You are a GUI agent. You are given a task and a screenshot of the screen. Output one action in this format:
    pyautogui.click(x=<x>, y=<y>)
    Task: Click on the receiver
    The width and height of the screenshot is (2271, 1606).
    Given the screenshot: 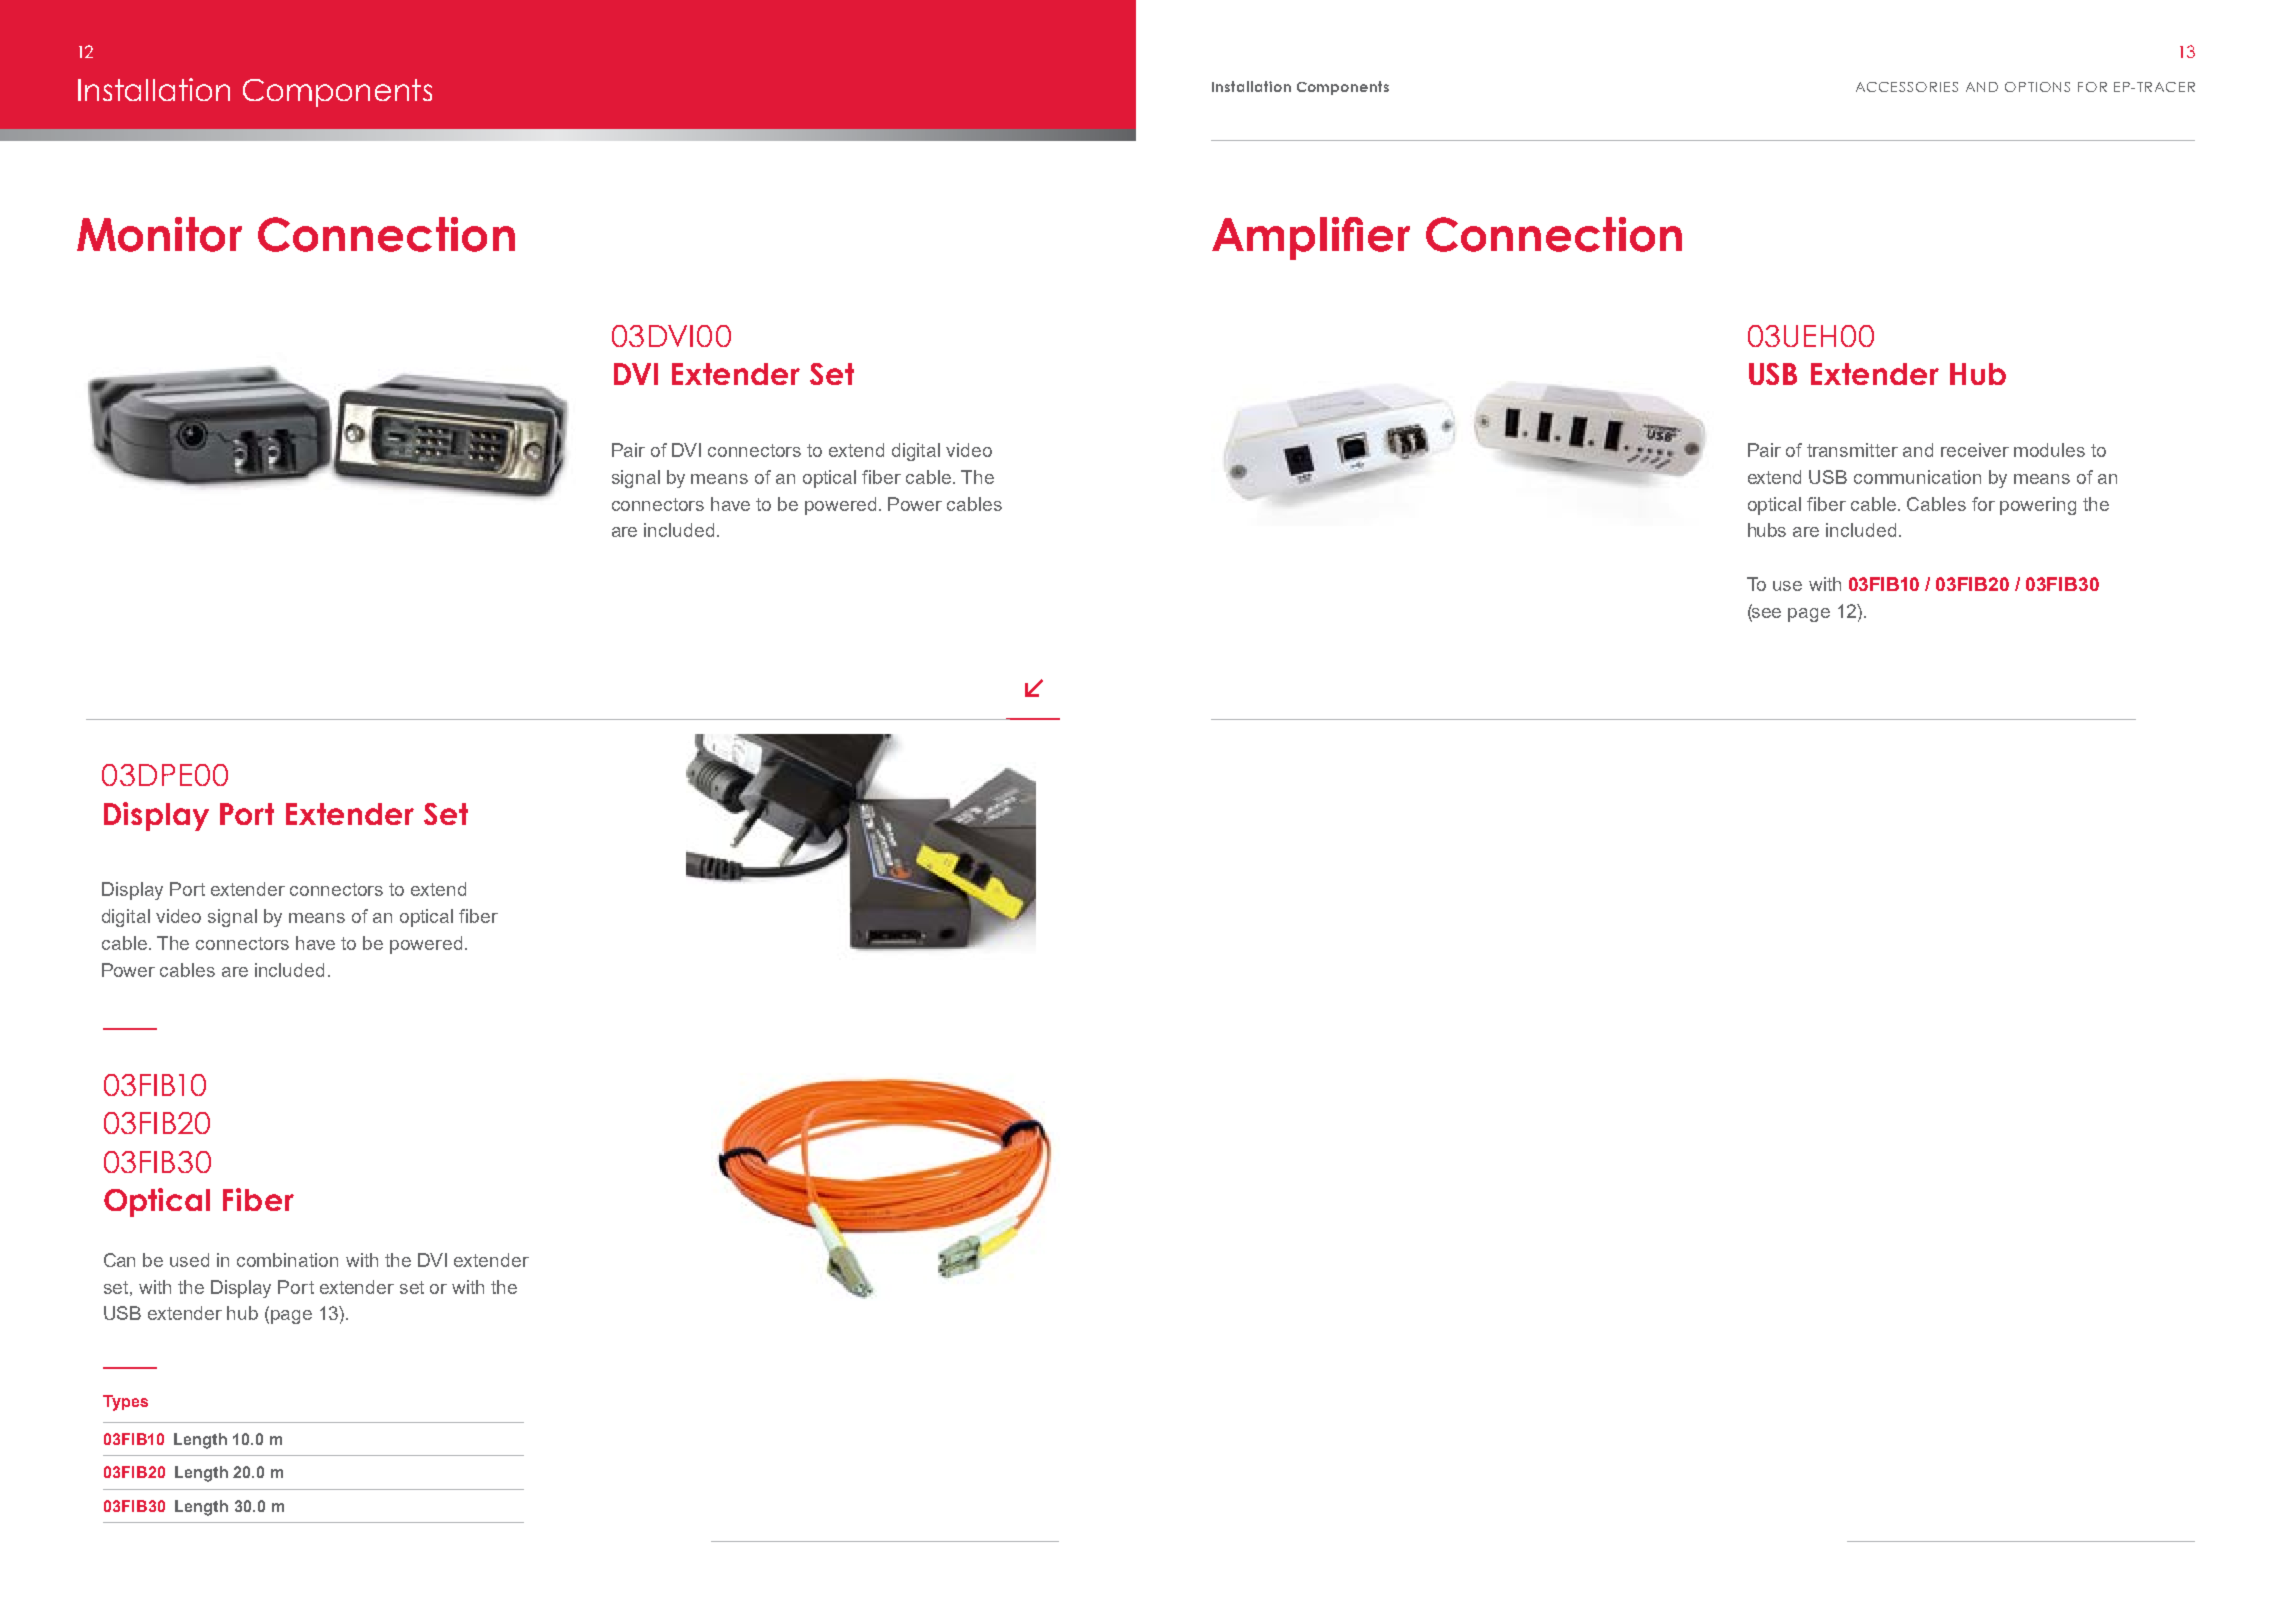 What is the action you would take?
    pyautogui.click(x=1975, y=450)
